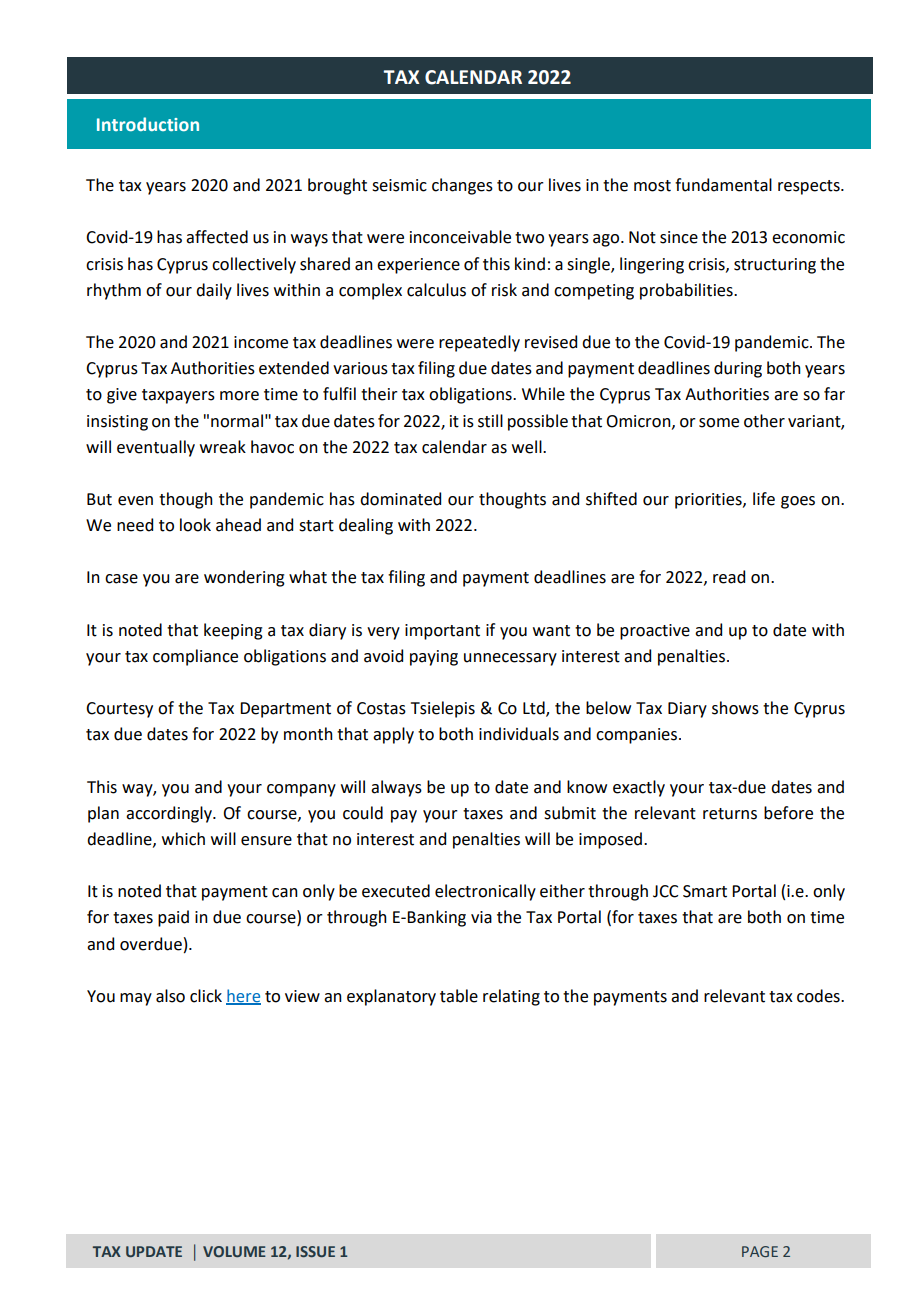  What do you see at coordinates (735, 708) in the page?
I see `shows` at bounding box center [735, 708].
